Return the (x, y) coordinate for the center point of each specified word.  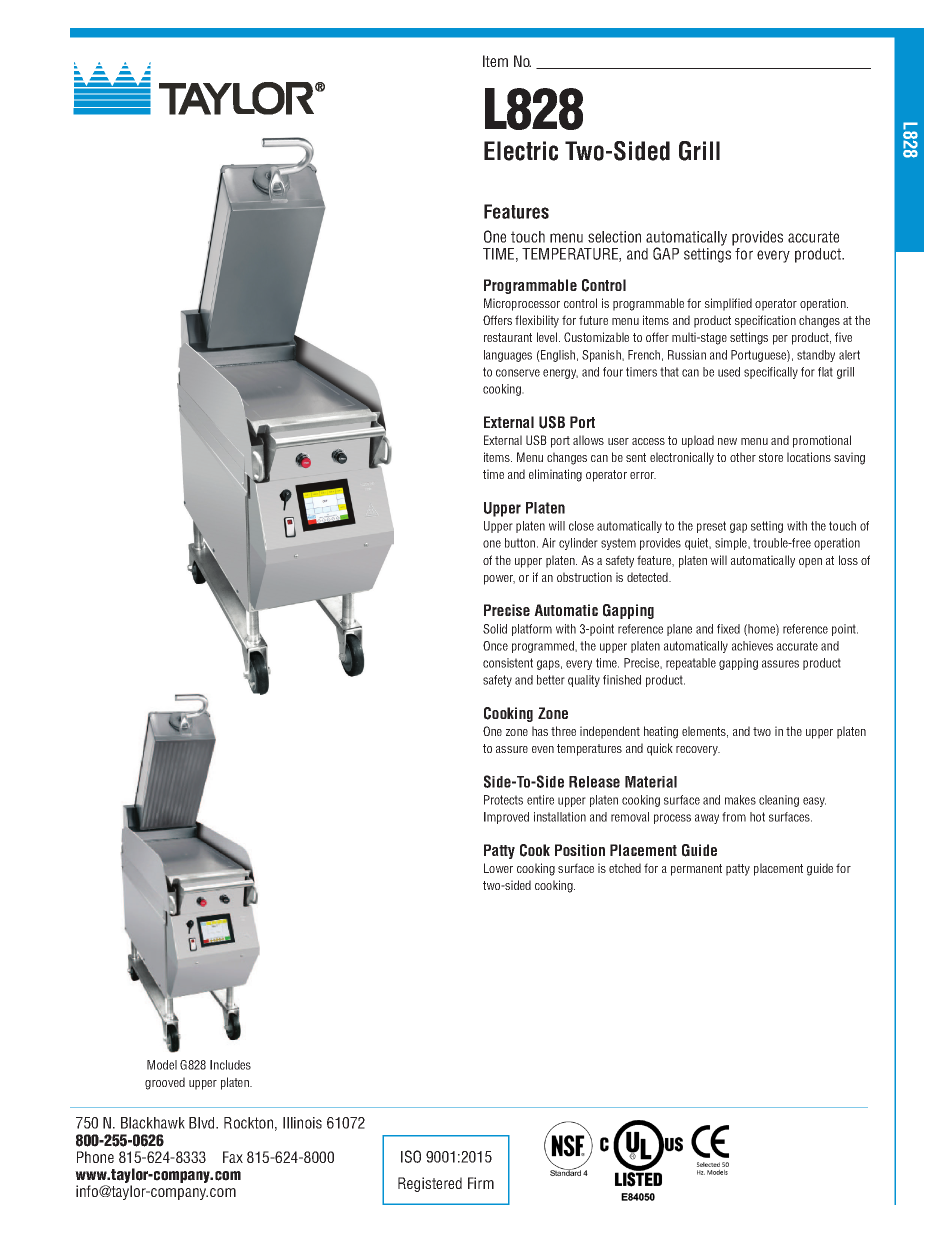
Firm (481, 1183)
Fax (233, 1157)
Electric (521, 151)
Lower (498, 868)
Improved (506, 818)
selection (614, 237)
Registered (430, 1184)
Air (549, 543)
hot (757, 817)
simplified (728, 304)
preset (711, 527)
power (499, 580)
